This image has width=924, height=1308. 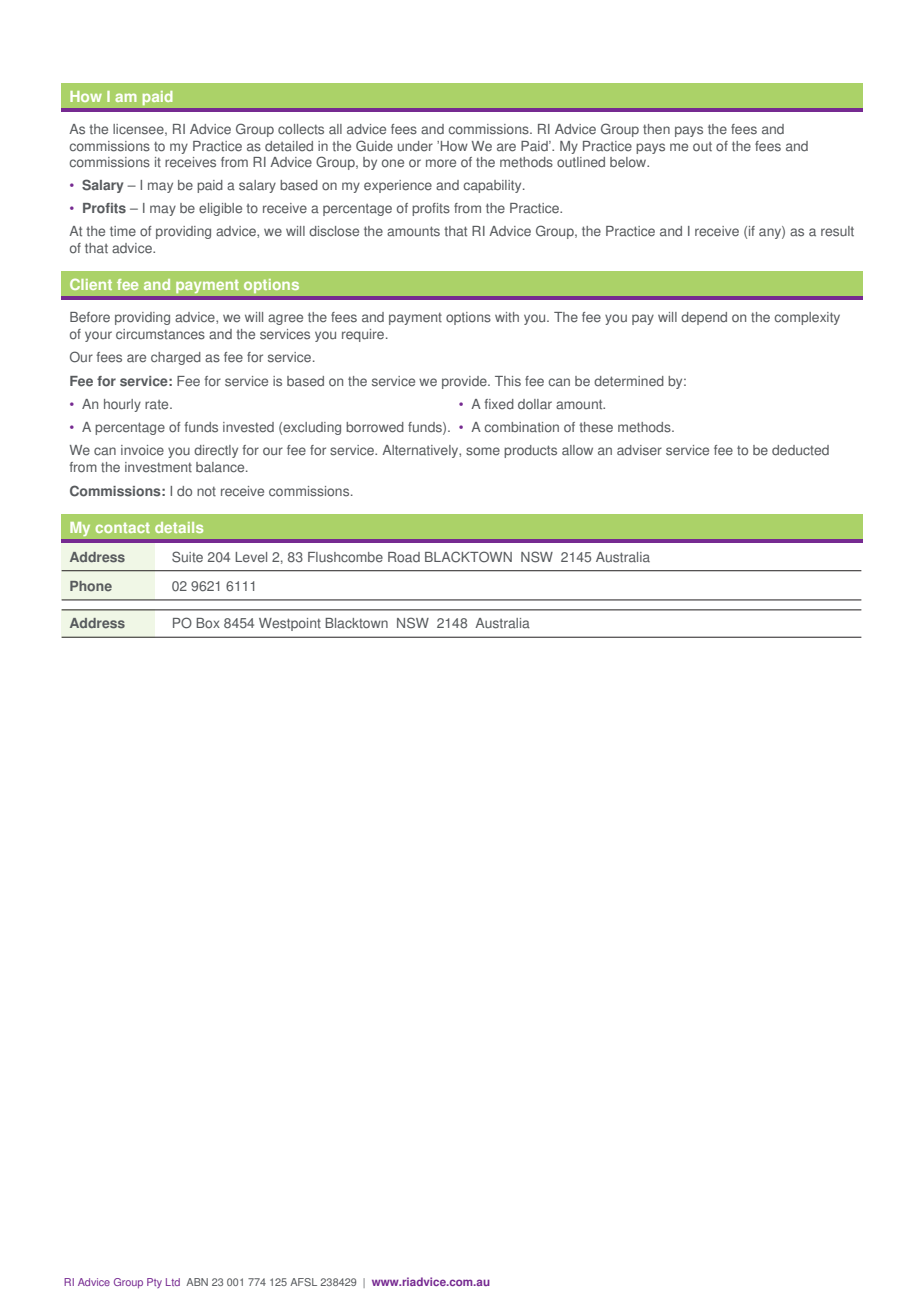 What do you see at coordinates (173, 1282) in the image?
I see `Ltd` at bounding box center [173, 1282].
